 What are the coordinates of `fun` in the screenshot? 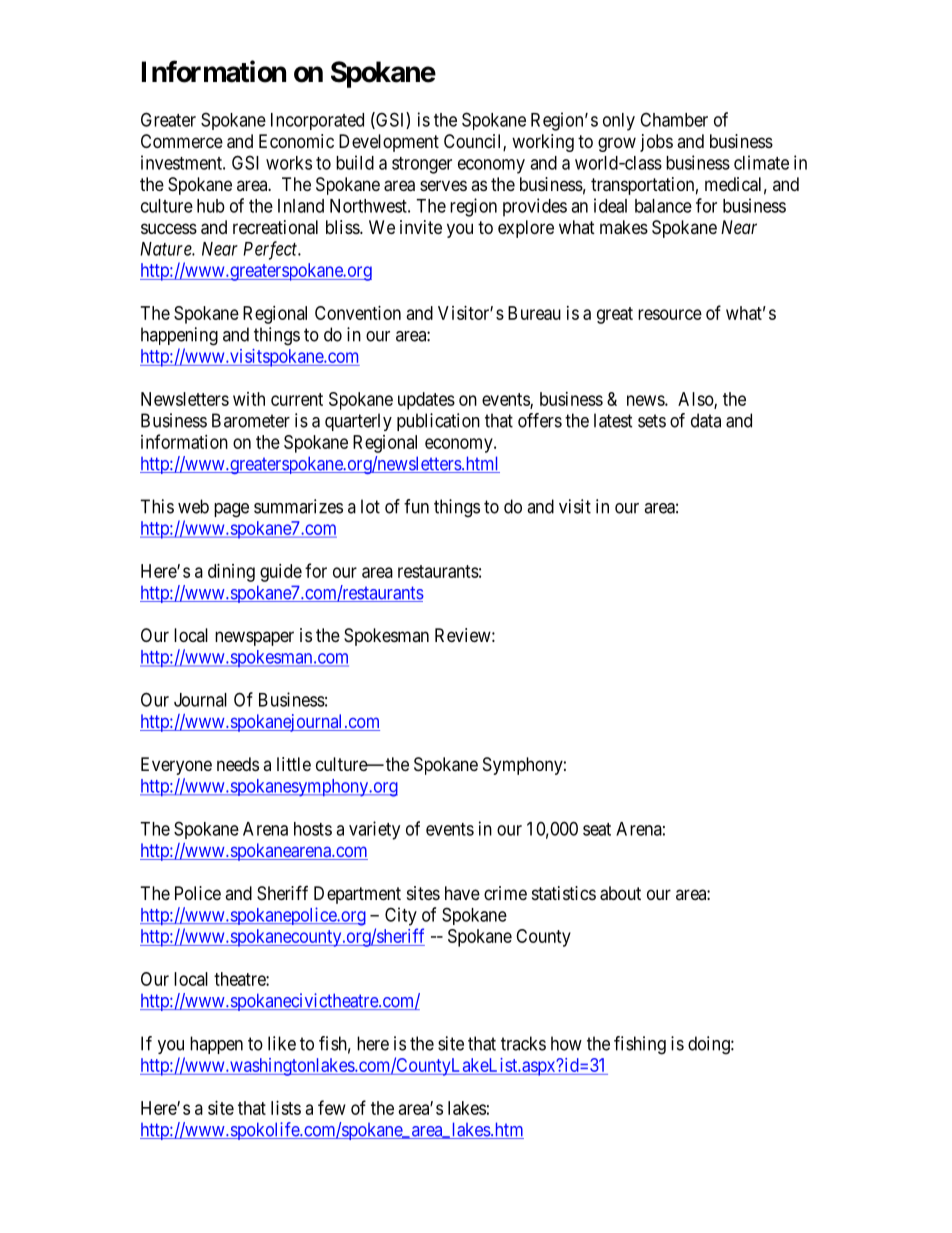 It's located at (416, 506).
